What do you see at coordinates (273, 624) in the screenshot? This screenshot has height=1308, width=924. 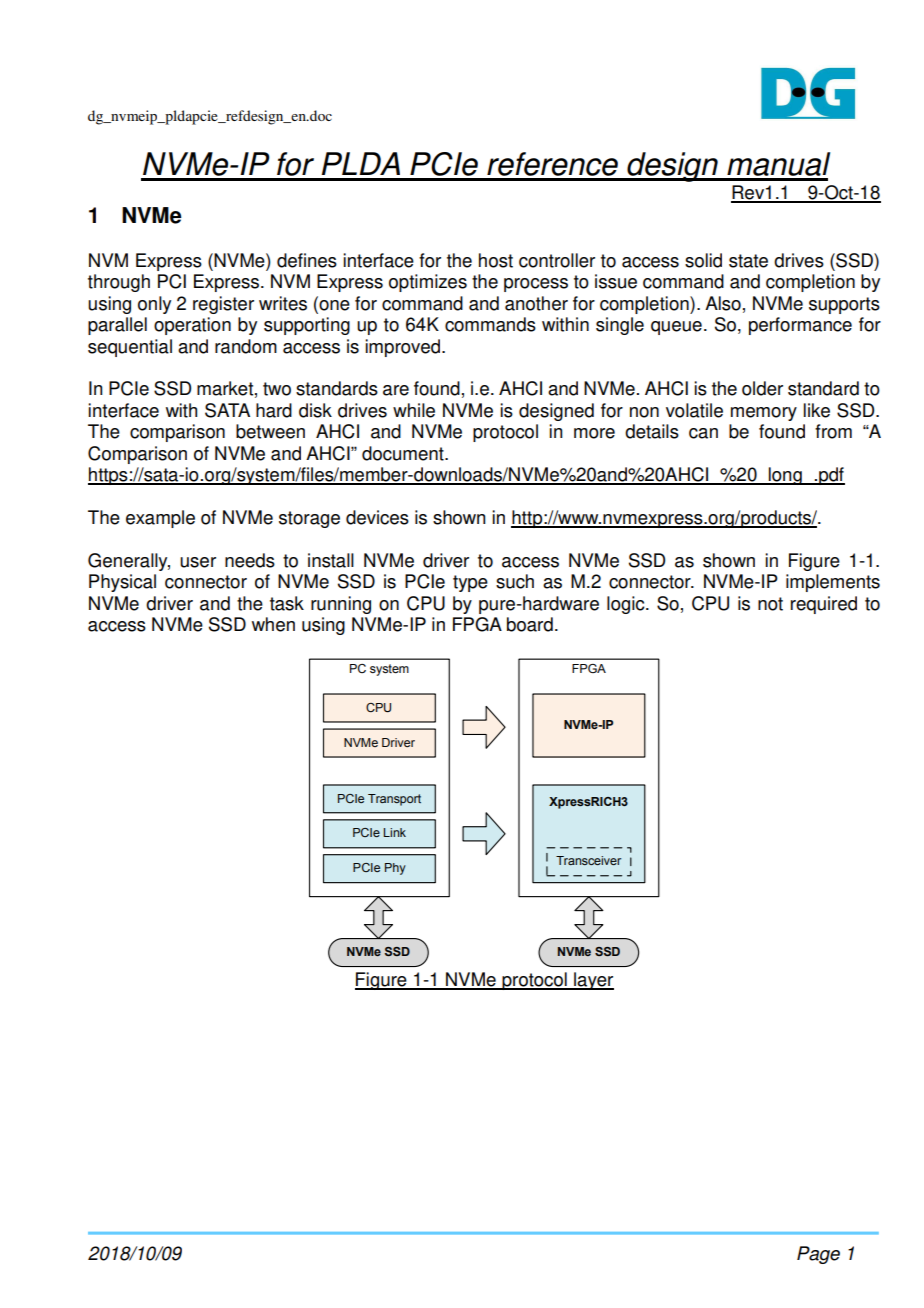 I see `when` at bounding box center [273, 624].
